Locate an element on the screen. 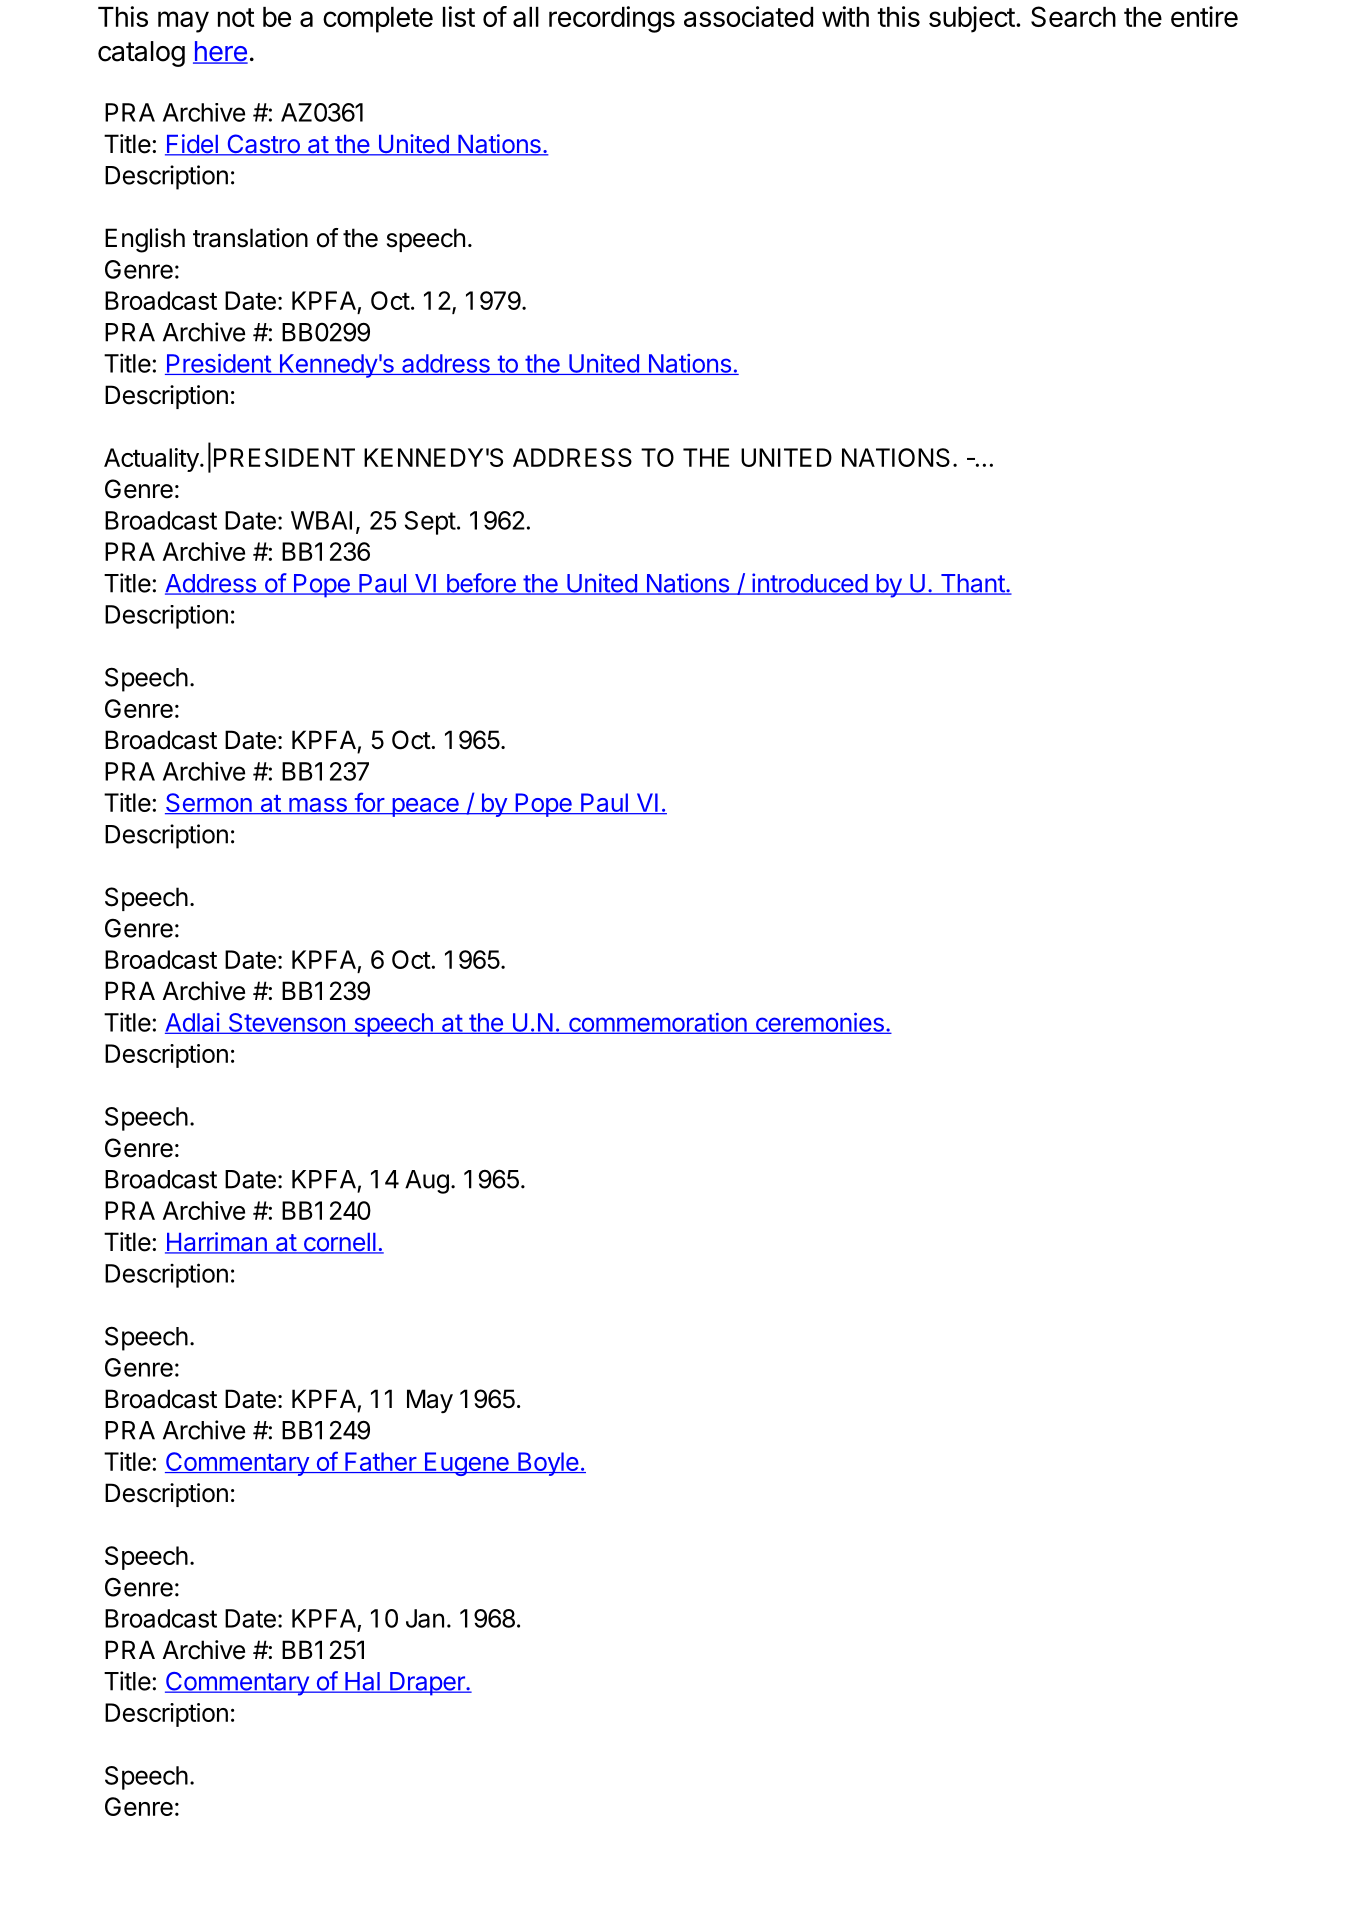  recordings is located at coordinates (612, 19).
